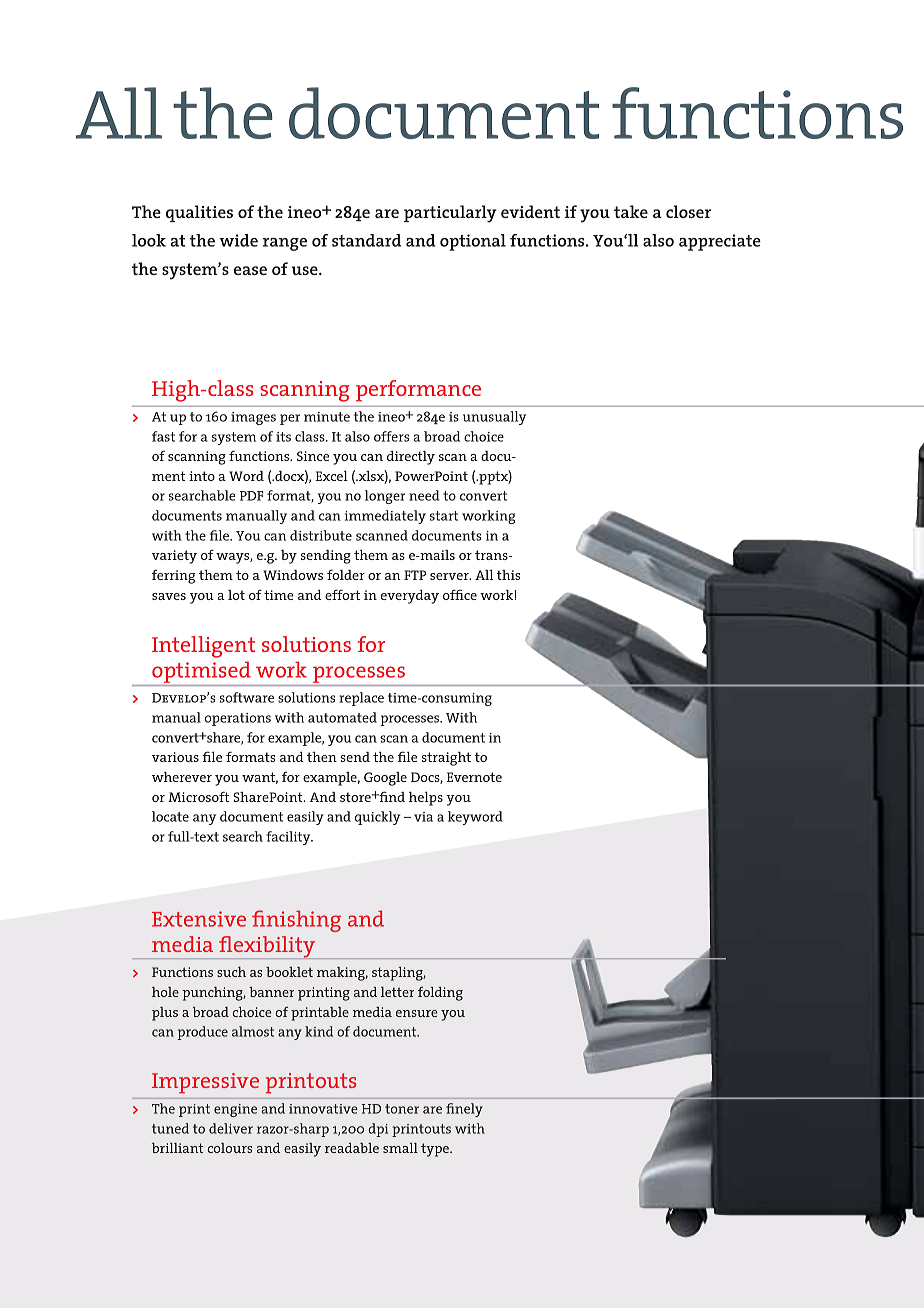 The width and height of the document is (924, 1308). Describe the element at coordinates (231, 1128) in the document. I see `deliver` at that location.
